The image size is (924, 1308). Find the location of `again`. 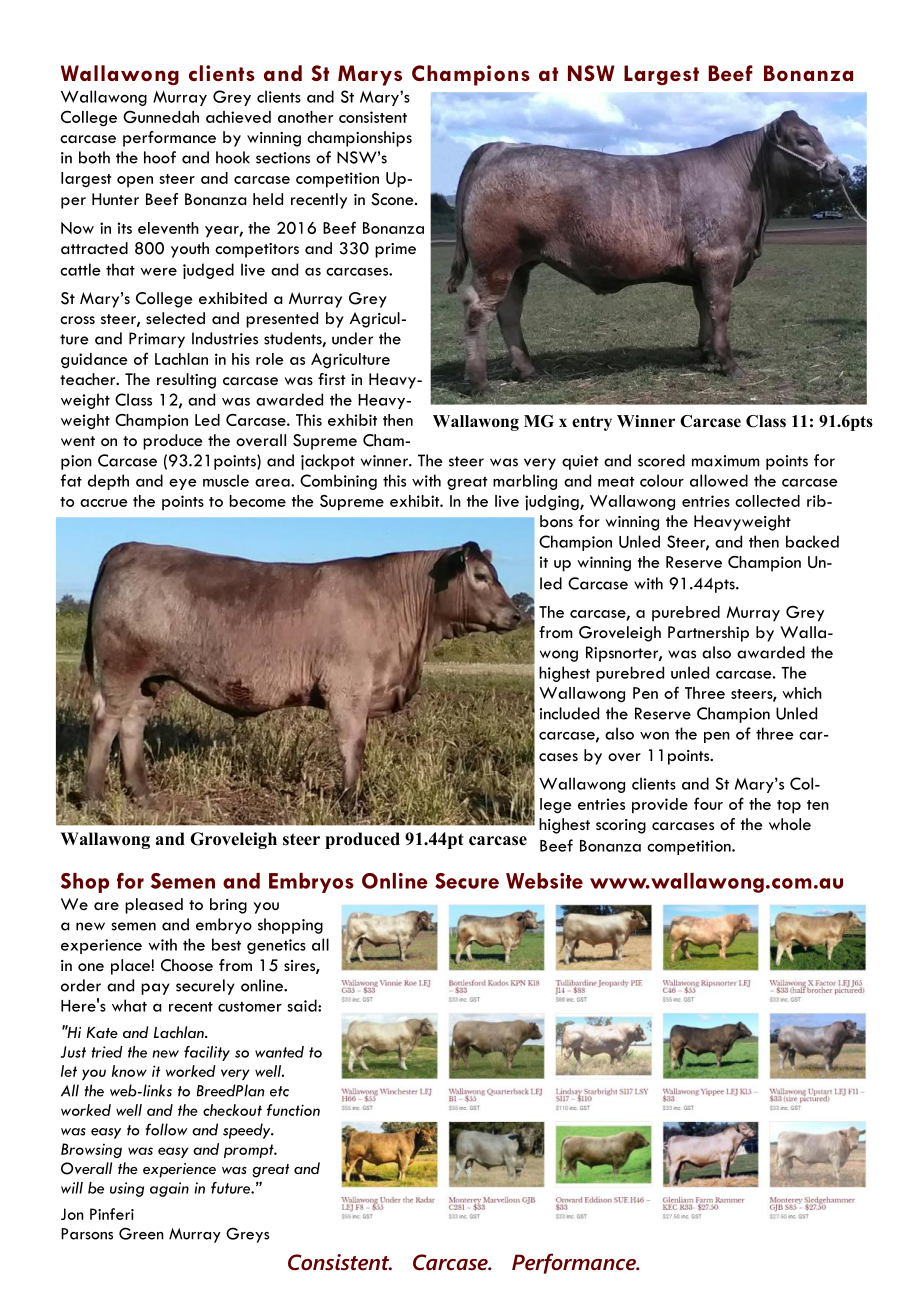

again is located at coordinates (169, 1189).
